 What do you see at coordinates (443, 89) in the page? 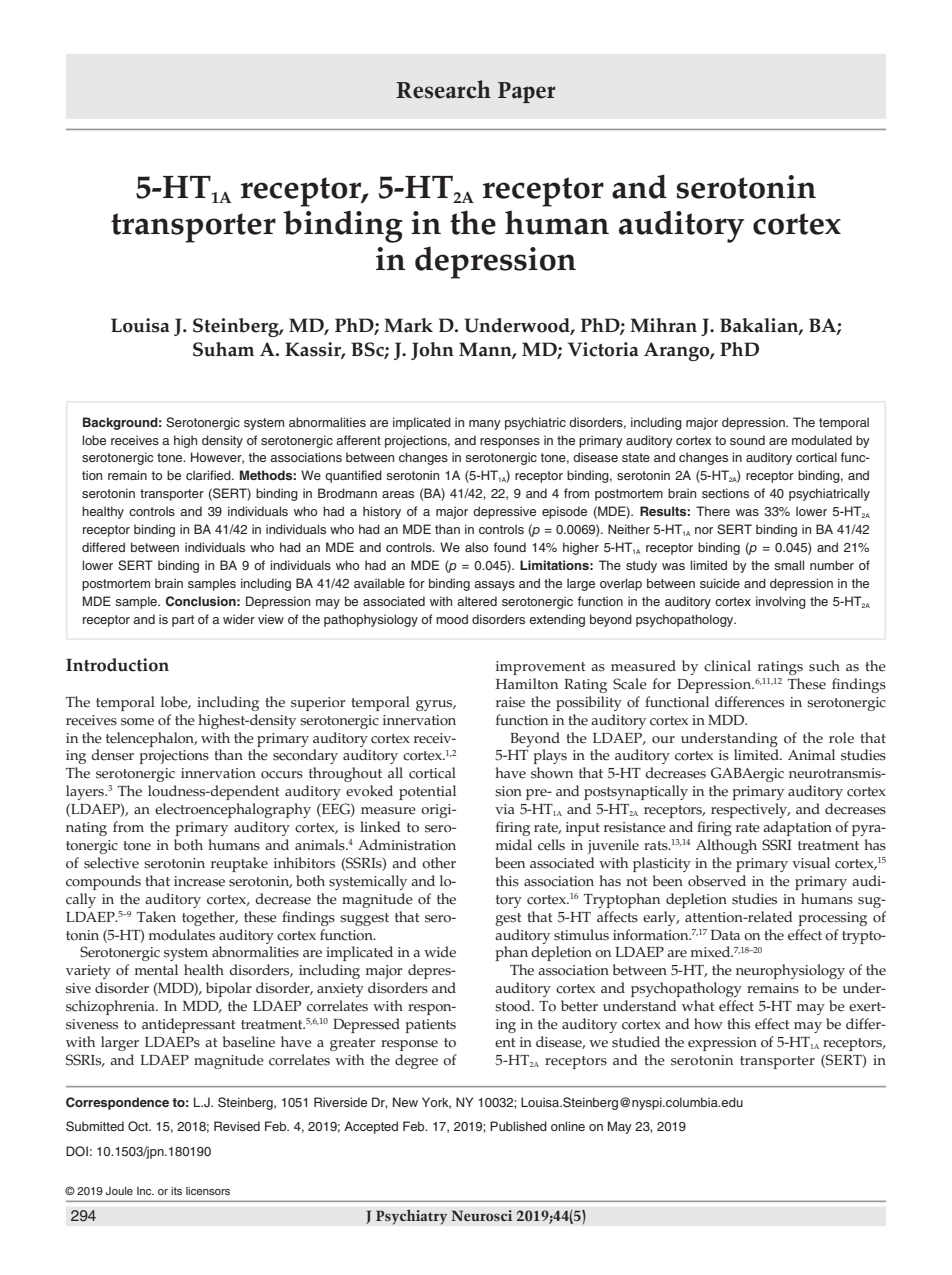
I see `Research` at bounding box center [443, 89].
